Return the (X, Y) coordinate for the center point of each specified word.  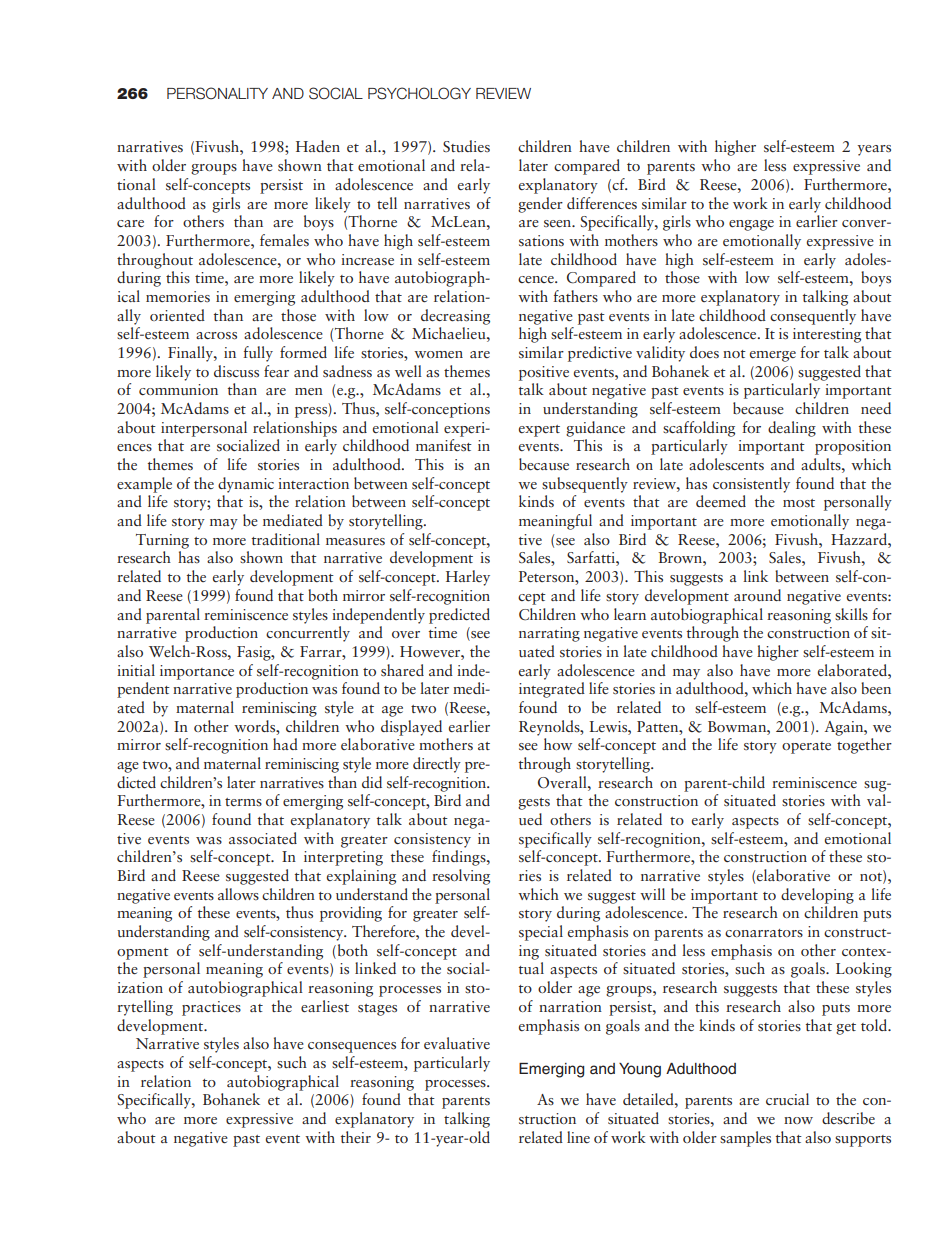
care (130, 223)
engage (751, 225)
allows (238, 894)
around (757, 595)
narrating (549, 634)
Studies (466, 146)
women (438, 354)
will (652, 894)
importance (197, 672)
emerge (773, 356)
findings (460, 858)
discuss (236, 371)
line (578, 1137)
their (356, 1137)
